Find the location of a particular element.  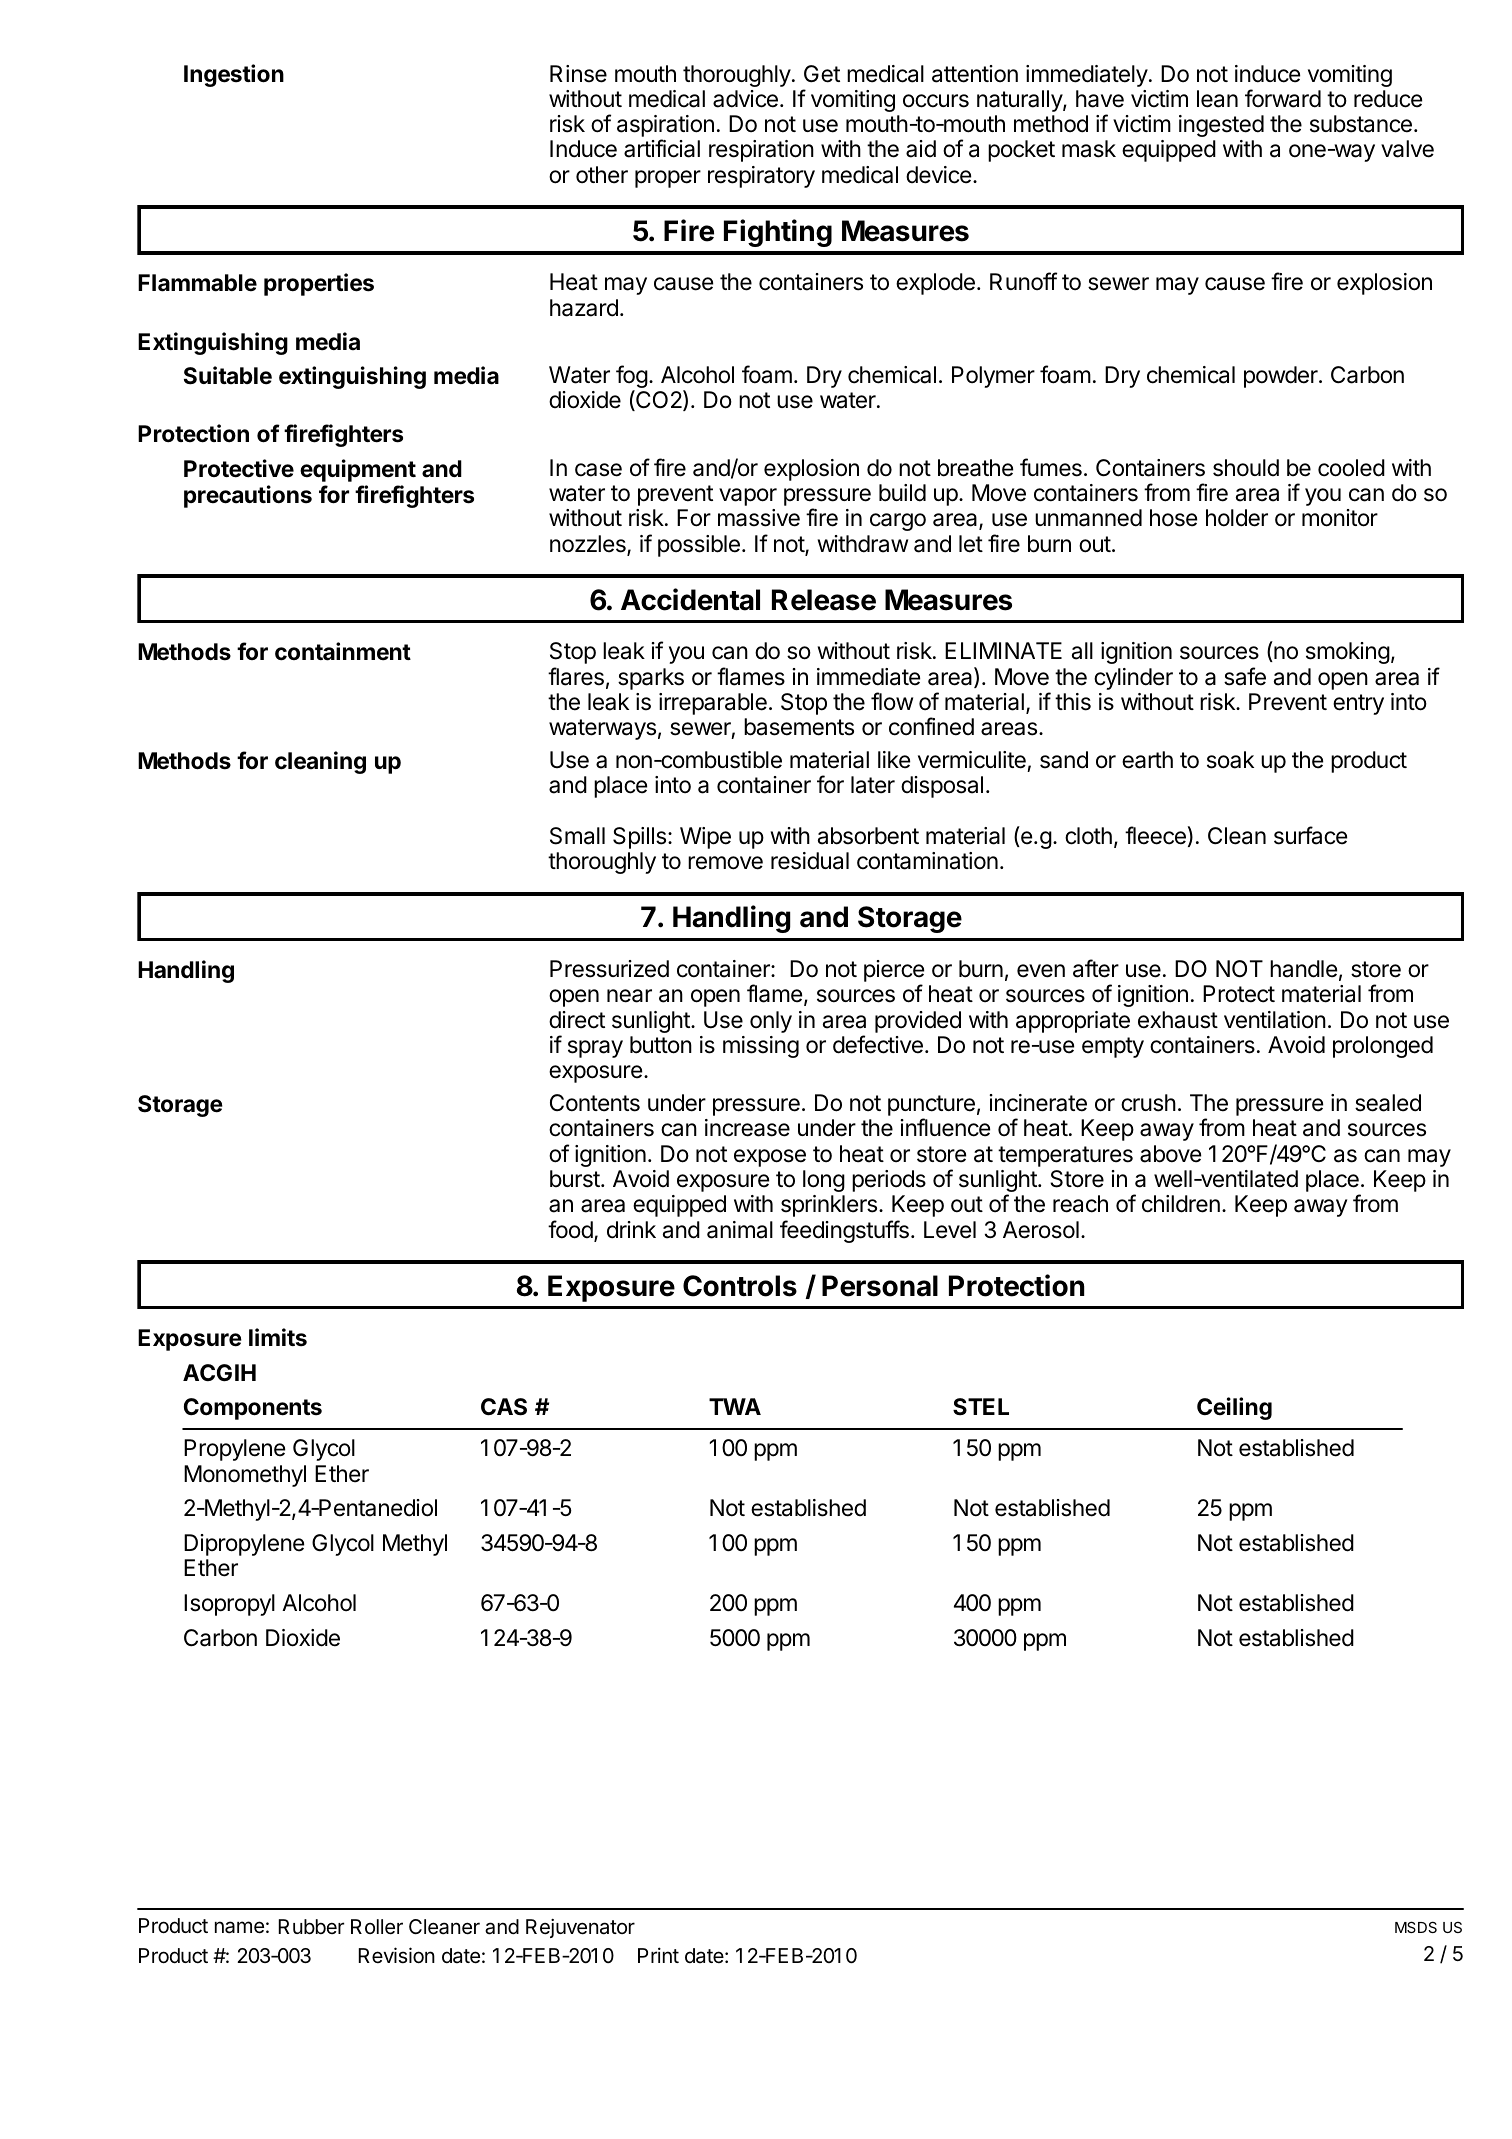

basements is located at coordinates (799, 727).
